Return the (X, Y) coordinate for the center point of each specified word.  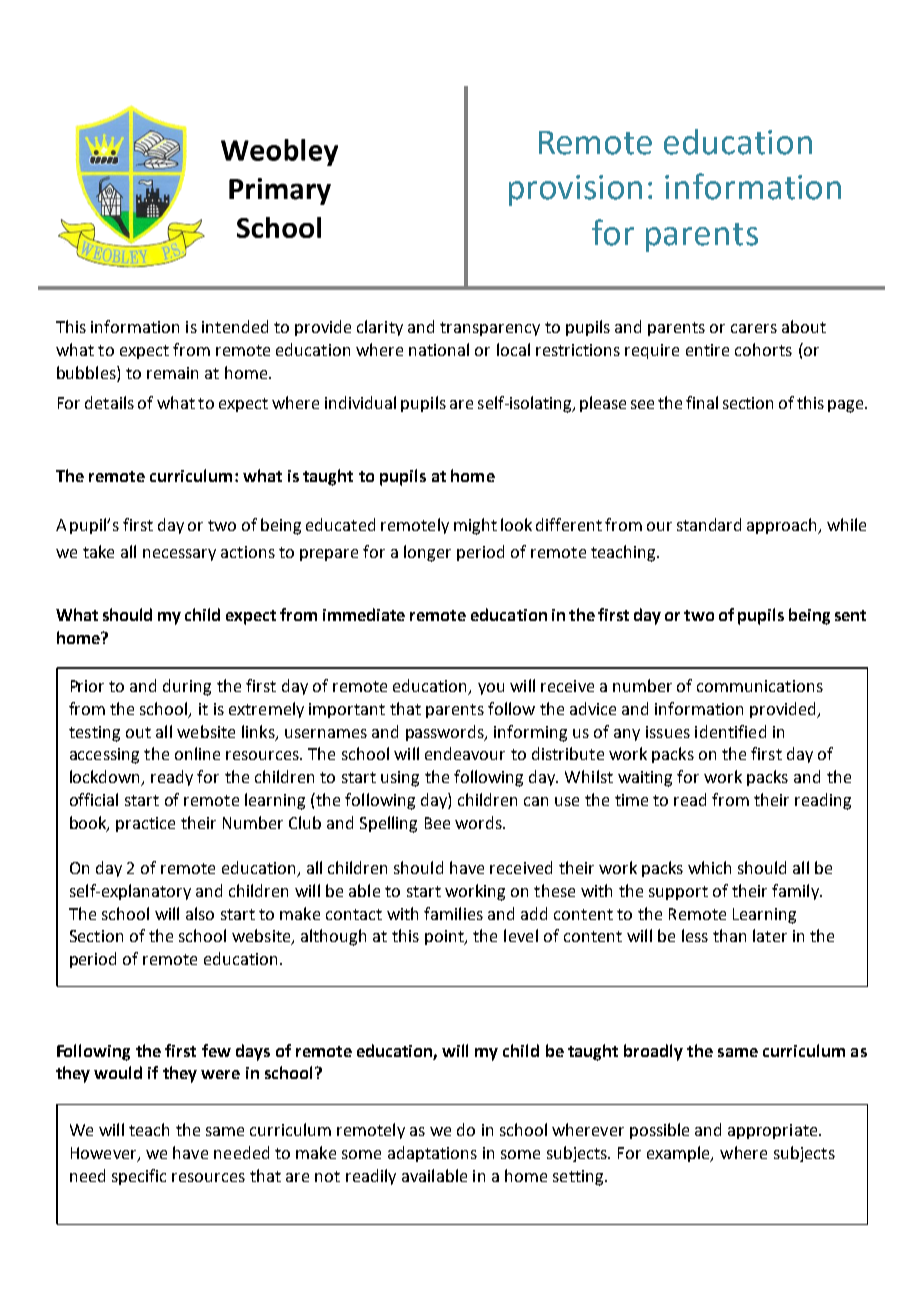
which (709, 867)
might (475, 526)
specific (139, 1177)
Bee (437, 823)
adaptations (432, 1154)
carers (754, 328)
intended (235, 326)
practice (145, 824)
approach (783, 526)
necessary (179, 555)
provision (575, 190)
